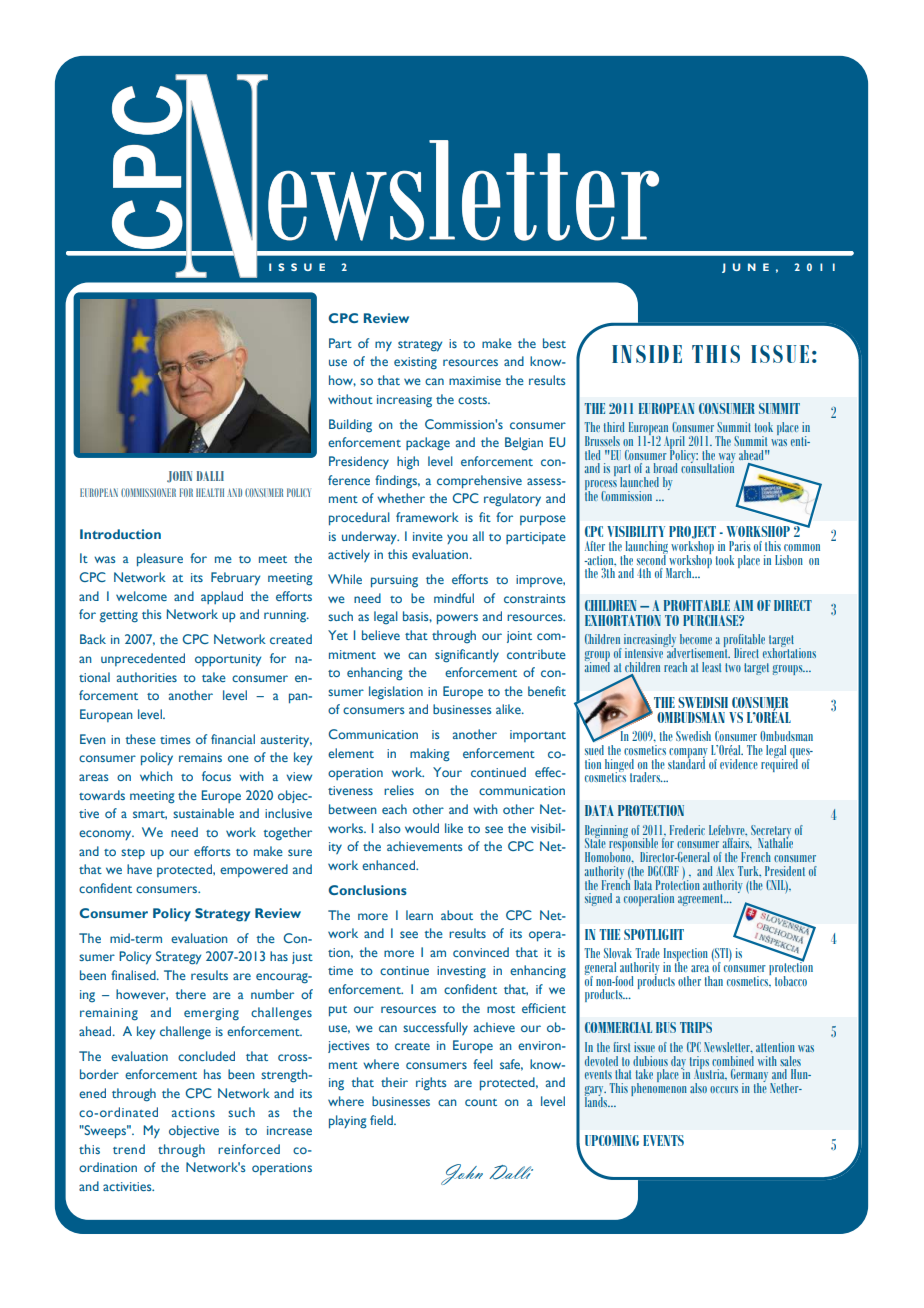 The width and height of the image is (924, 1308). Describe the element at coordinates (382, 1120) in the image. I see `field` at that location.
